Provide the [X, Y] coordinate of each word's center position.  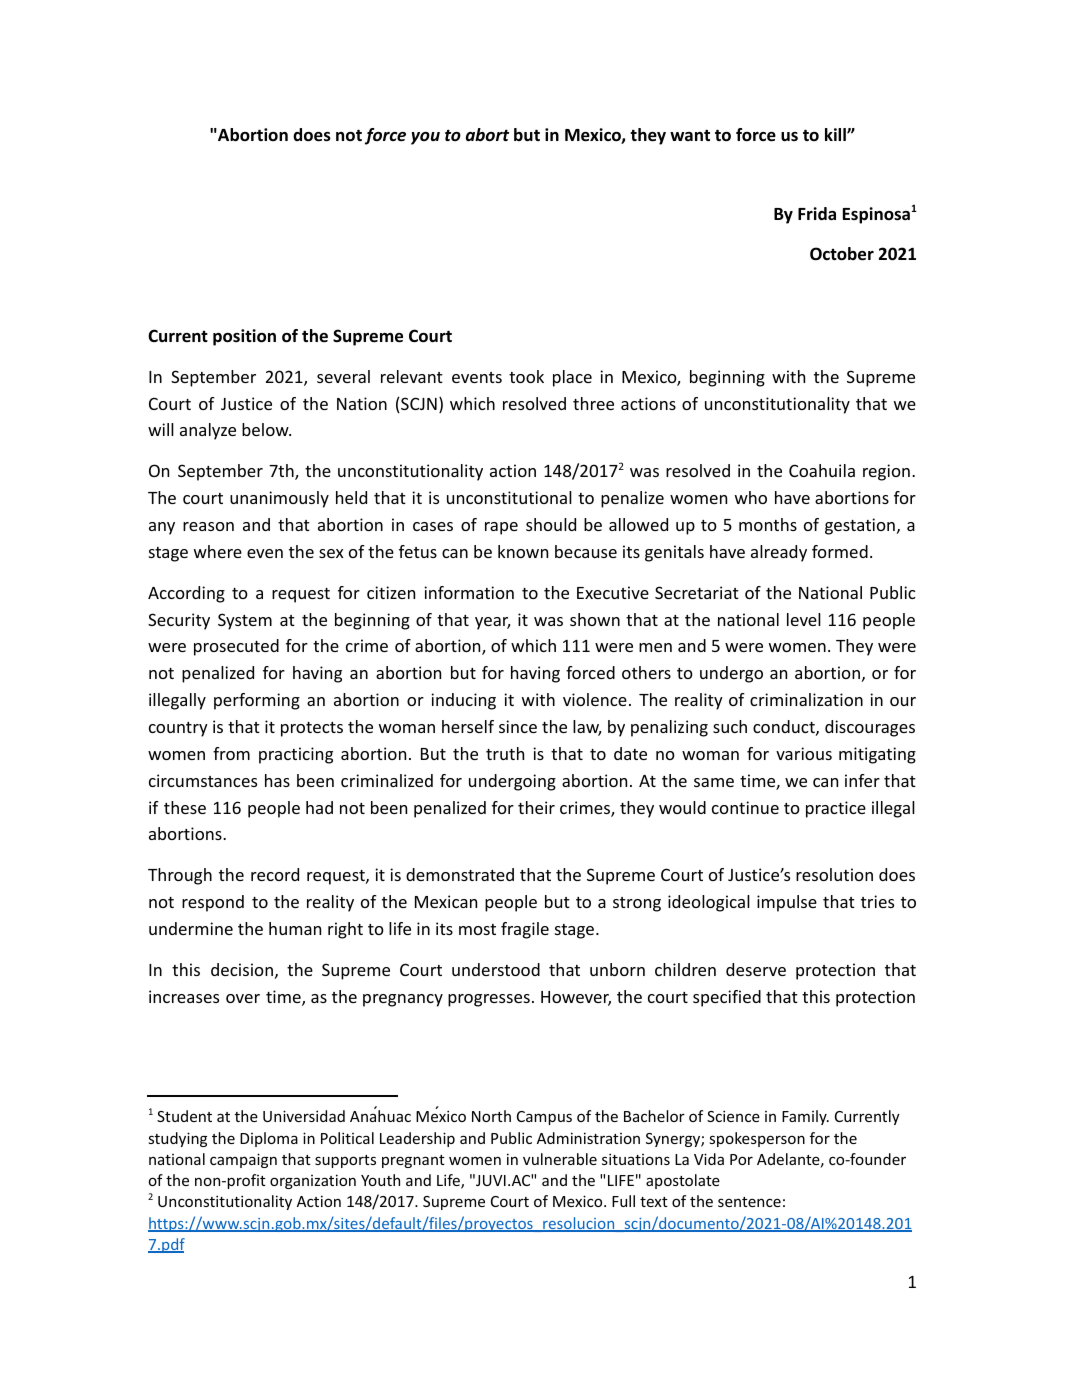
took [526, 376]
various [804, 753]
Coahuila [822, 470]
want [690, 135]
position [244, 337]
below [266, 429]
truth [505, 753]
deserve [756, 969]
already [779, 553]
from [231, 753]
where [218, 551]
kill [836, 134]
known [523, 551]
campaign [243, 1160]
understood [496, 969]
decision [242, 969]
